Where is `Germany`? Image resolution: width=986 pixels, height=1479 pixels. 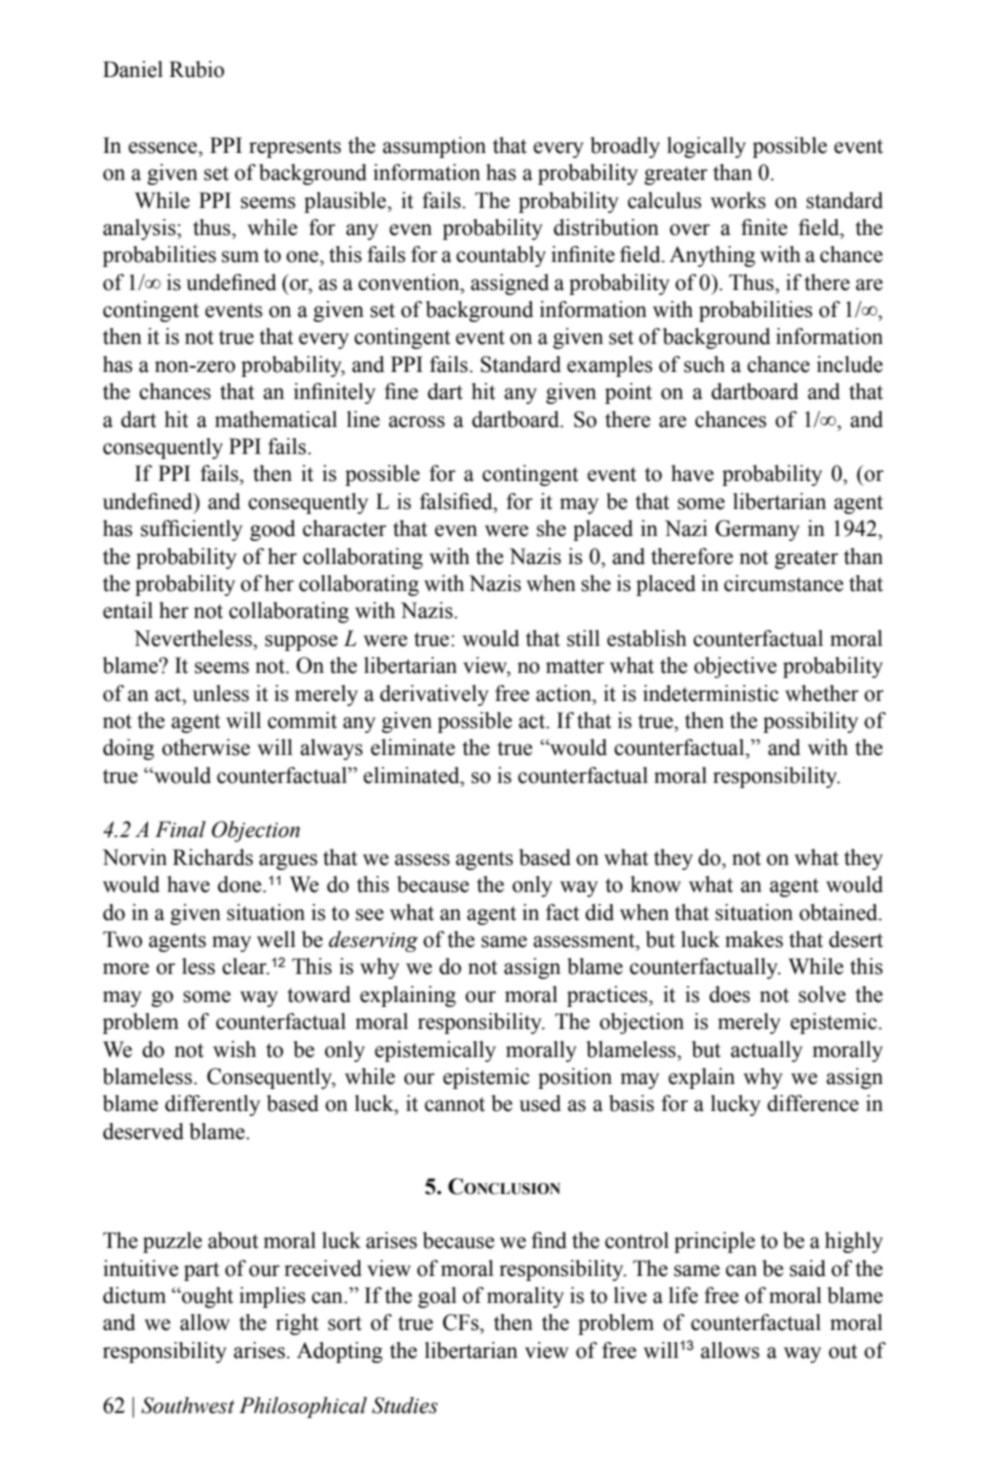
Germany is located at coordinates (757, 530).
